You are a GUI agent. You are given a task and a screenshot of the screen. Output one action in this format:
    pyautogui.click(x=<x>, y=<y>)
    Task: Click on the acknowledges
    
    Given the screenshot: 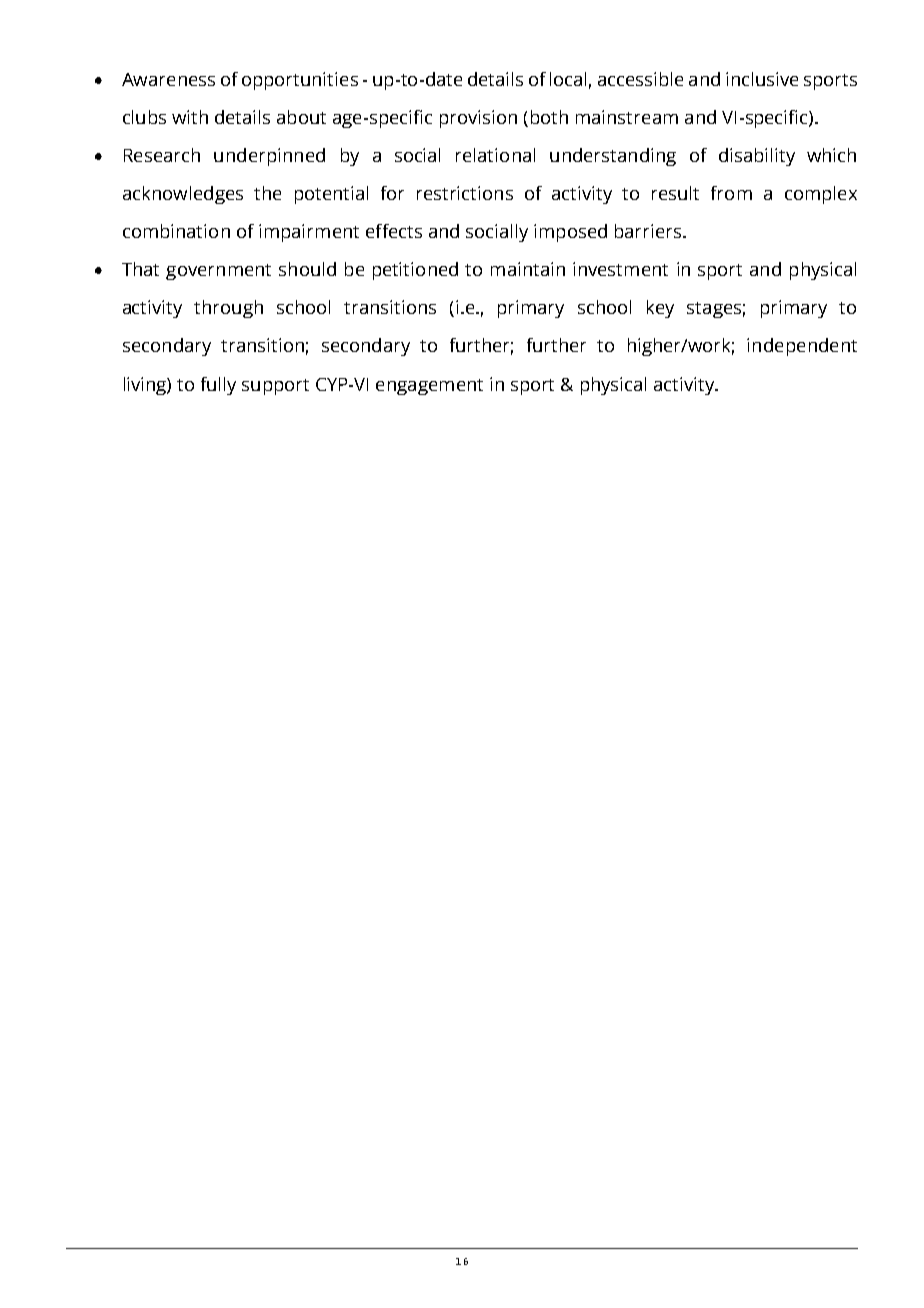 What is the action you would take?
    pyautogui.click(x=183, y=195)
